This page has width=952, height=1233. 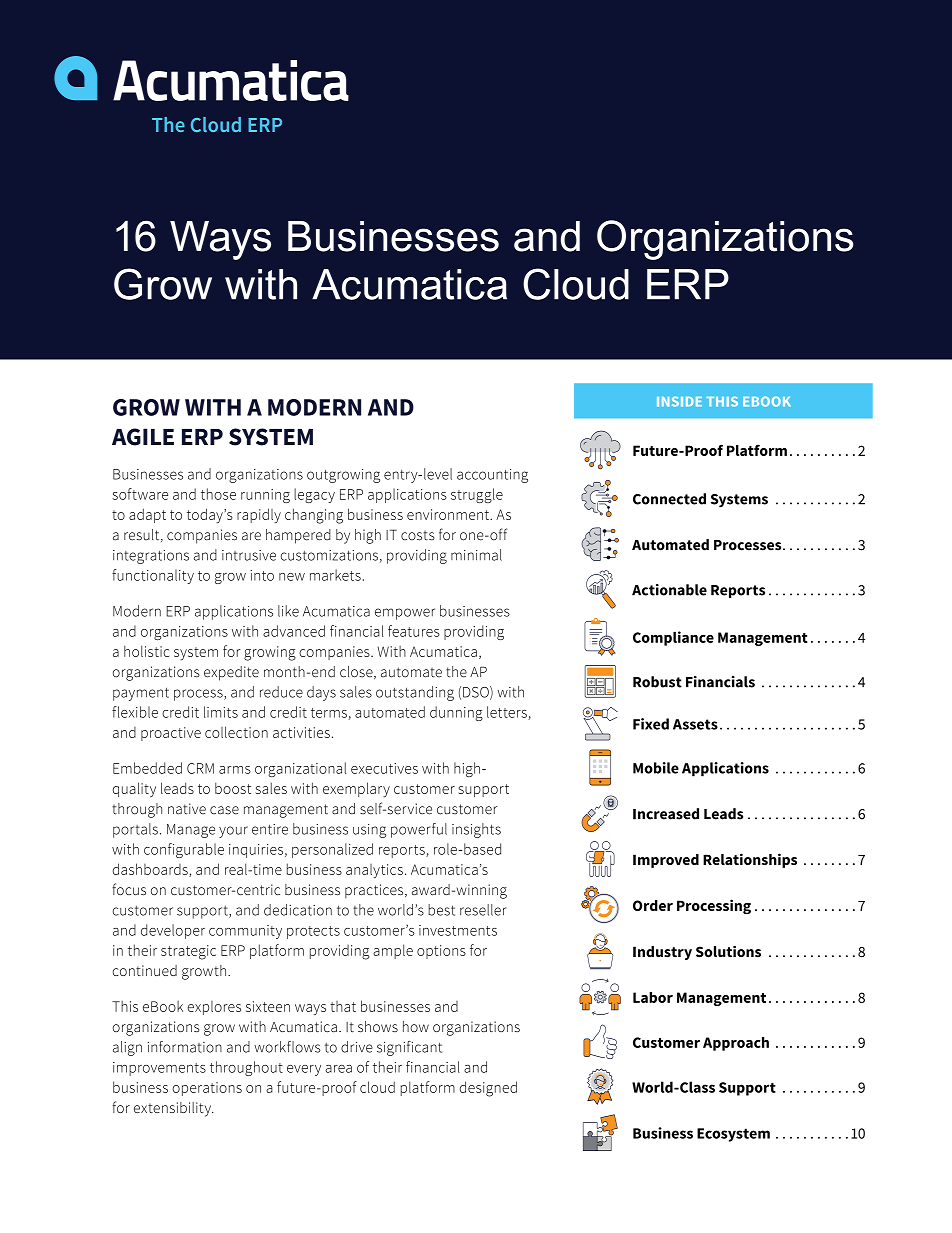 I want to click on features, so click(x=414, y=631).
